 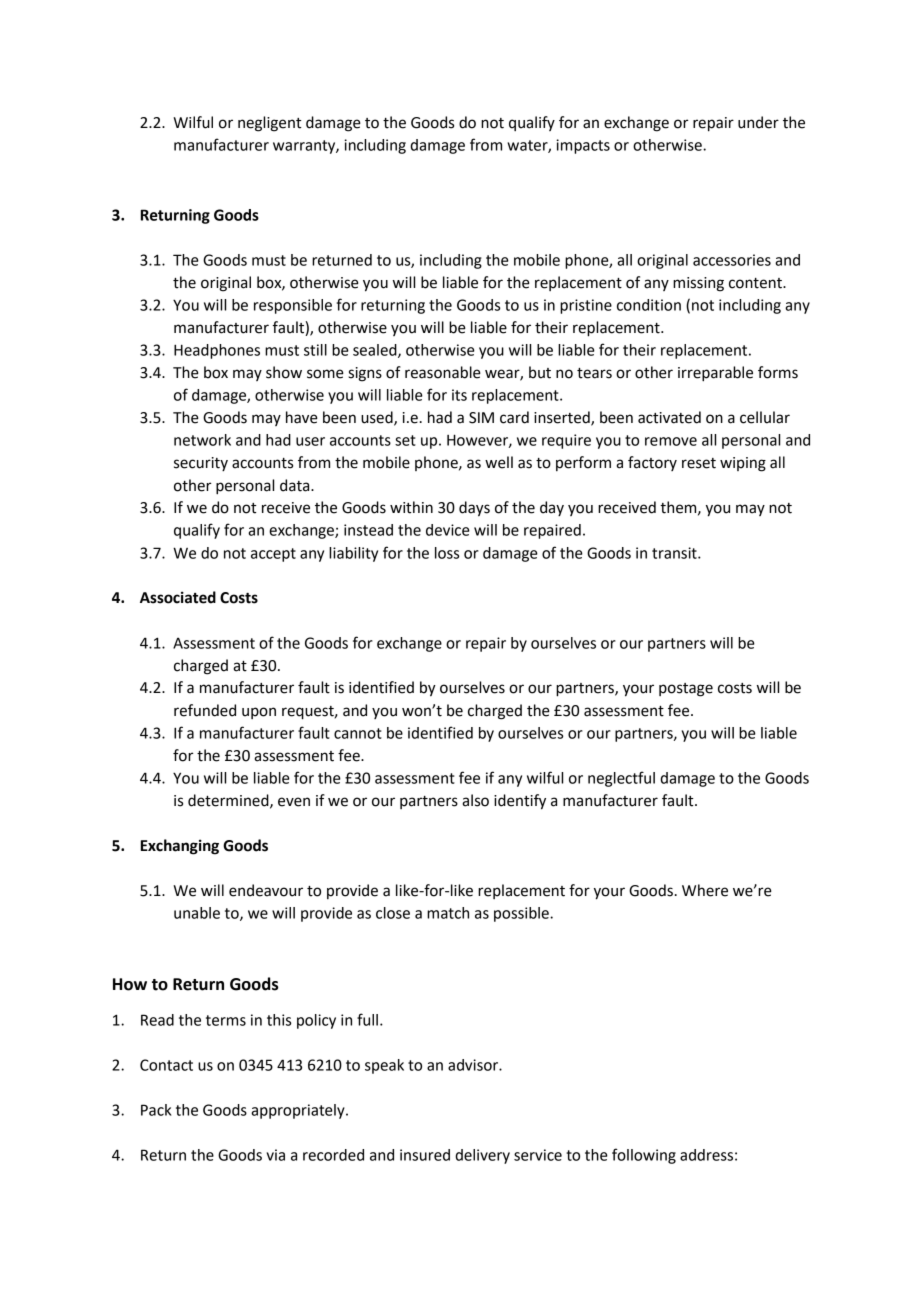 What do you see at coordinates (276, 1155) in the screenshot?
I see `via` at bounding box center [276, 1155].
